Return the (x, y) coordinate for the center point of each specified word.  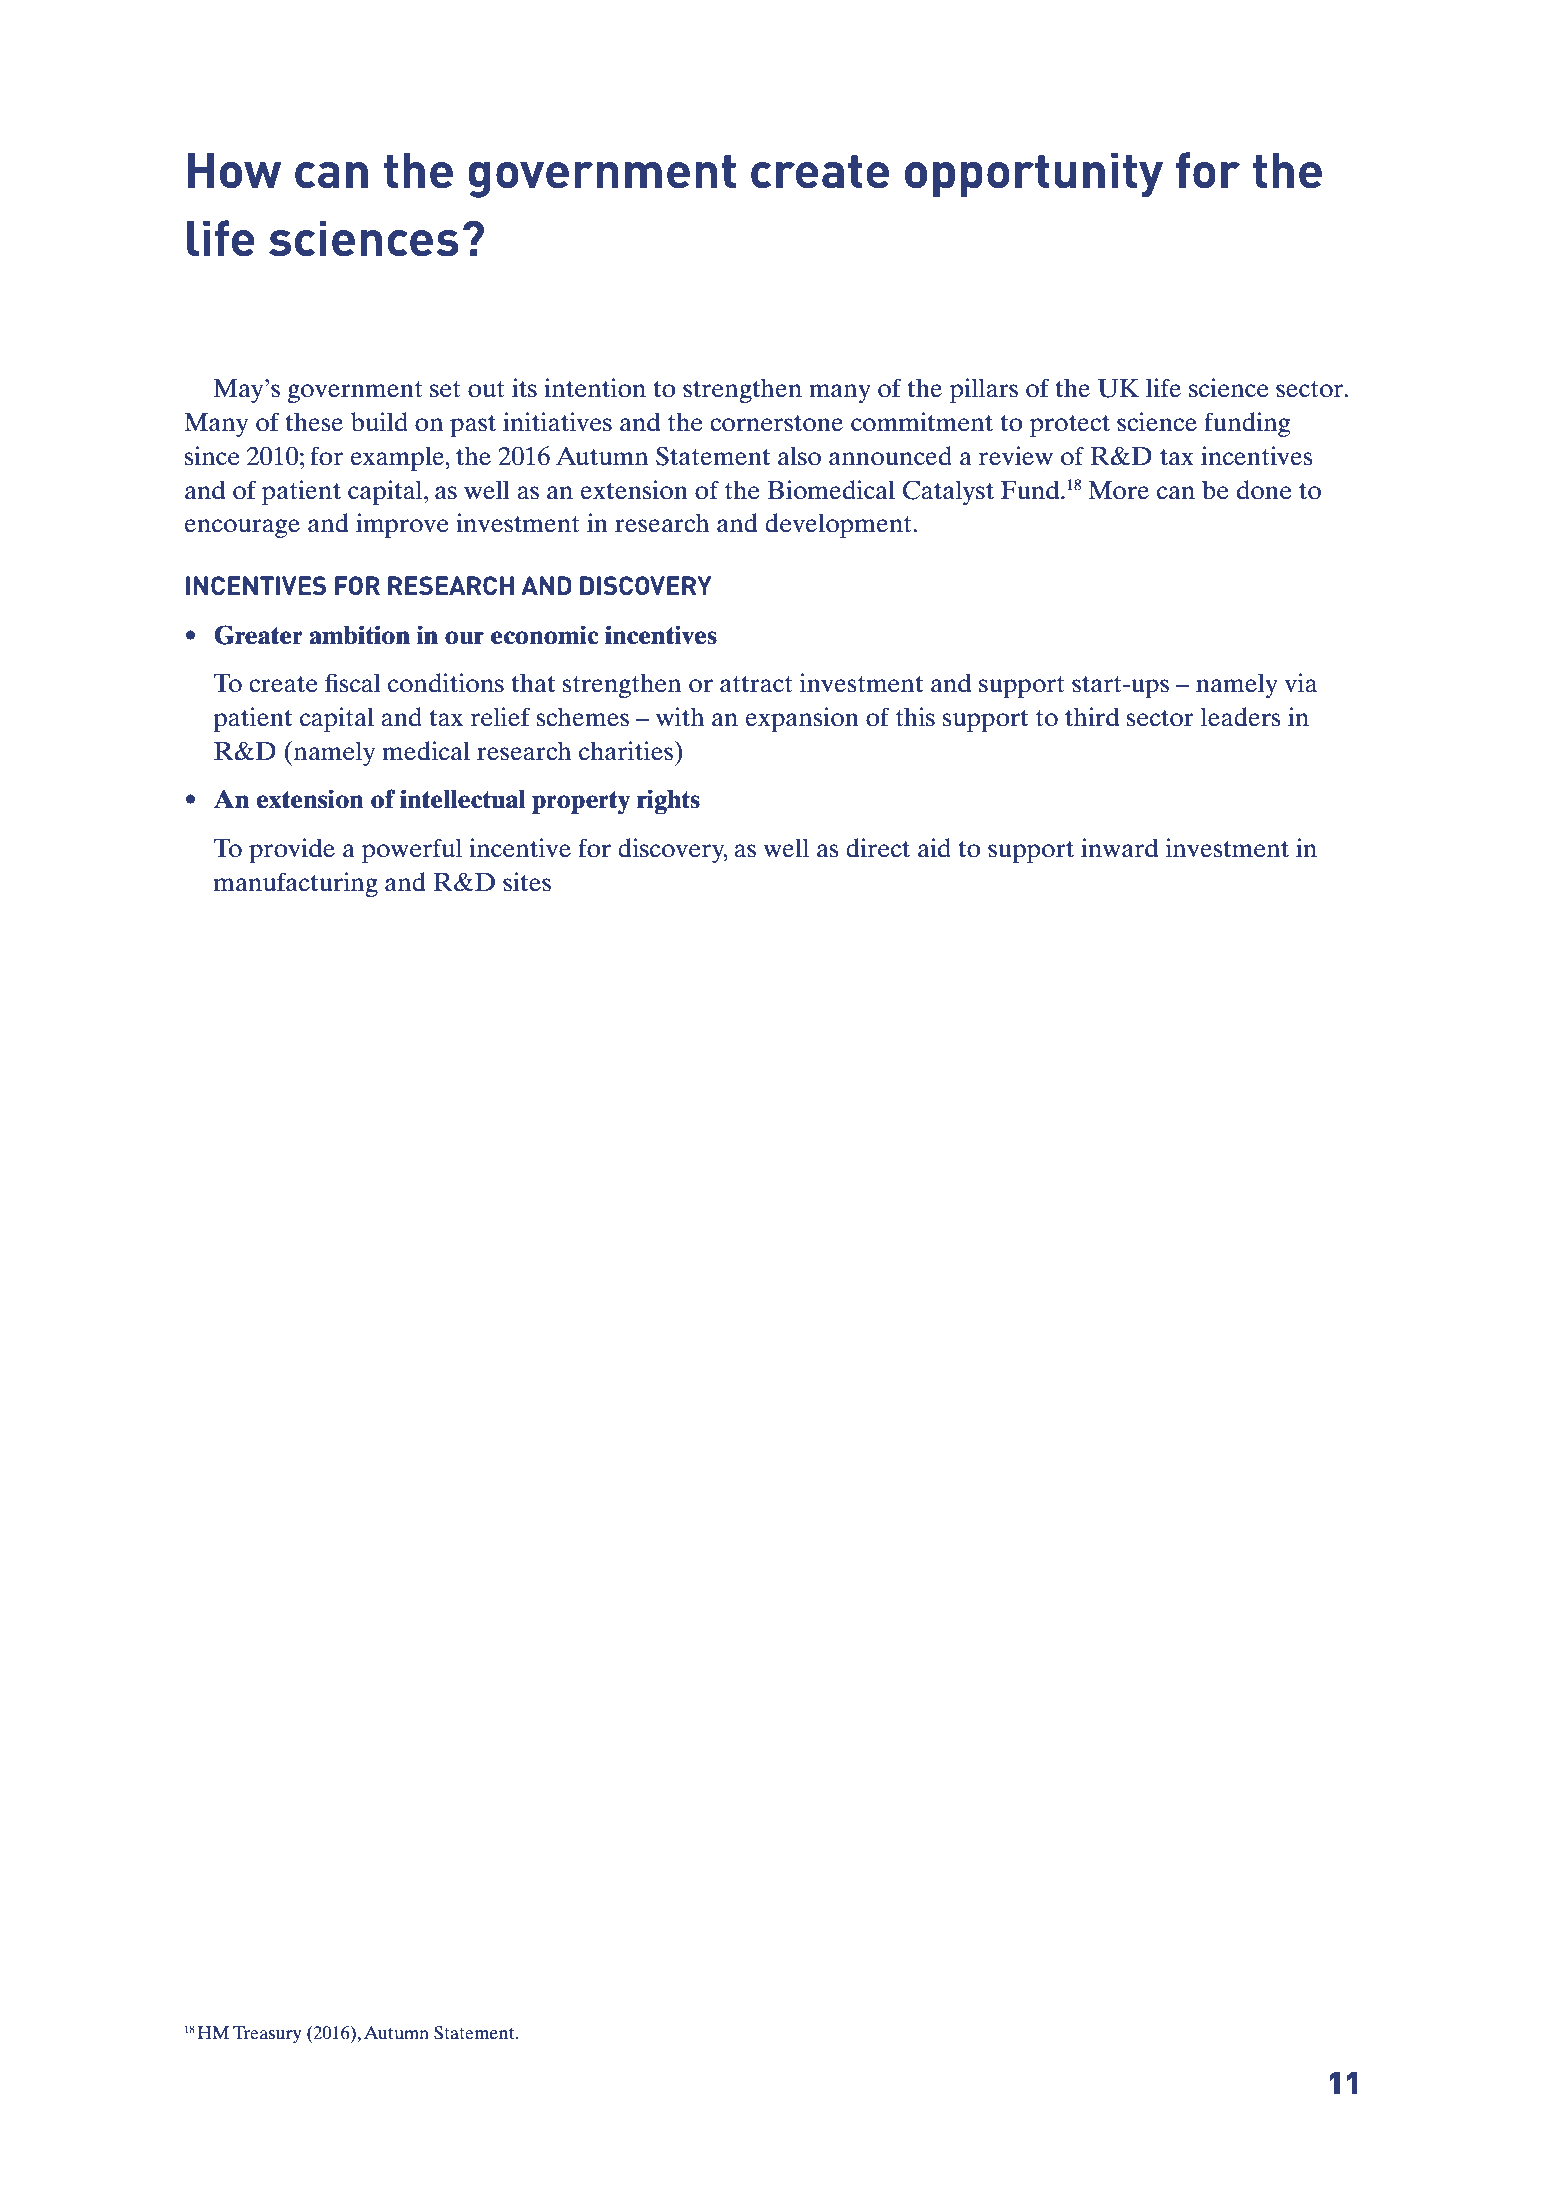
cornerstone (776, 423)
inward (1119, 848)
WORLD (899, 2086)
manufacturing (296, 884)
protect (1070, 426)
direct (878, 848)
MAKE (737, 2086)
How (234, 171)
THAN (319, 2086)
